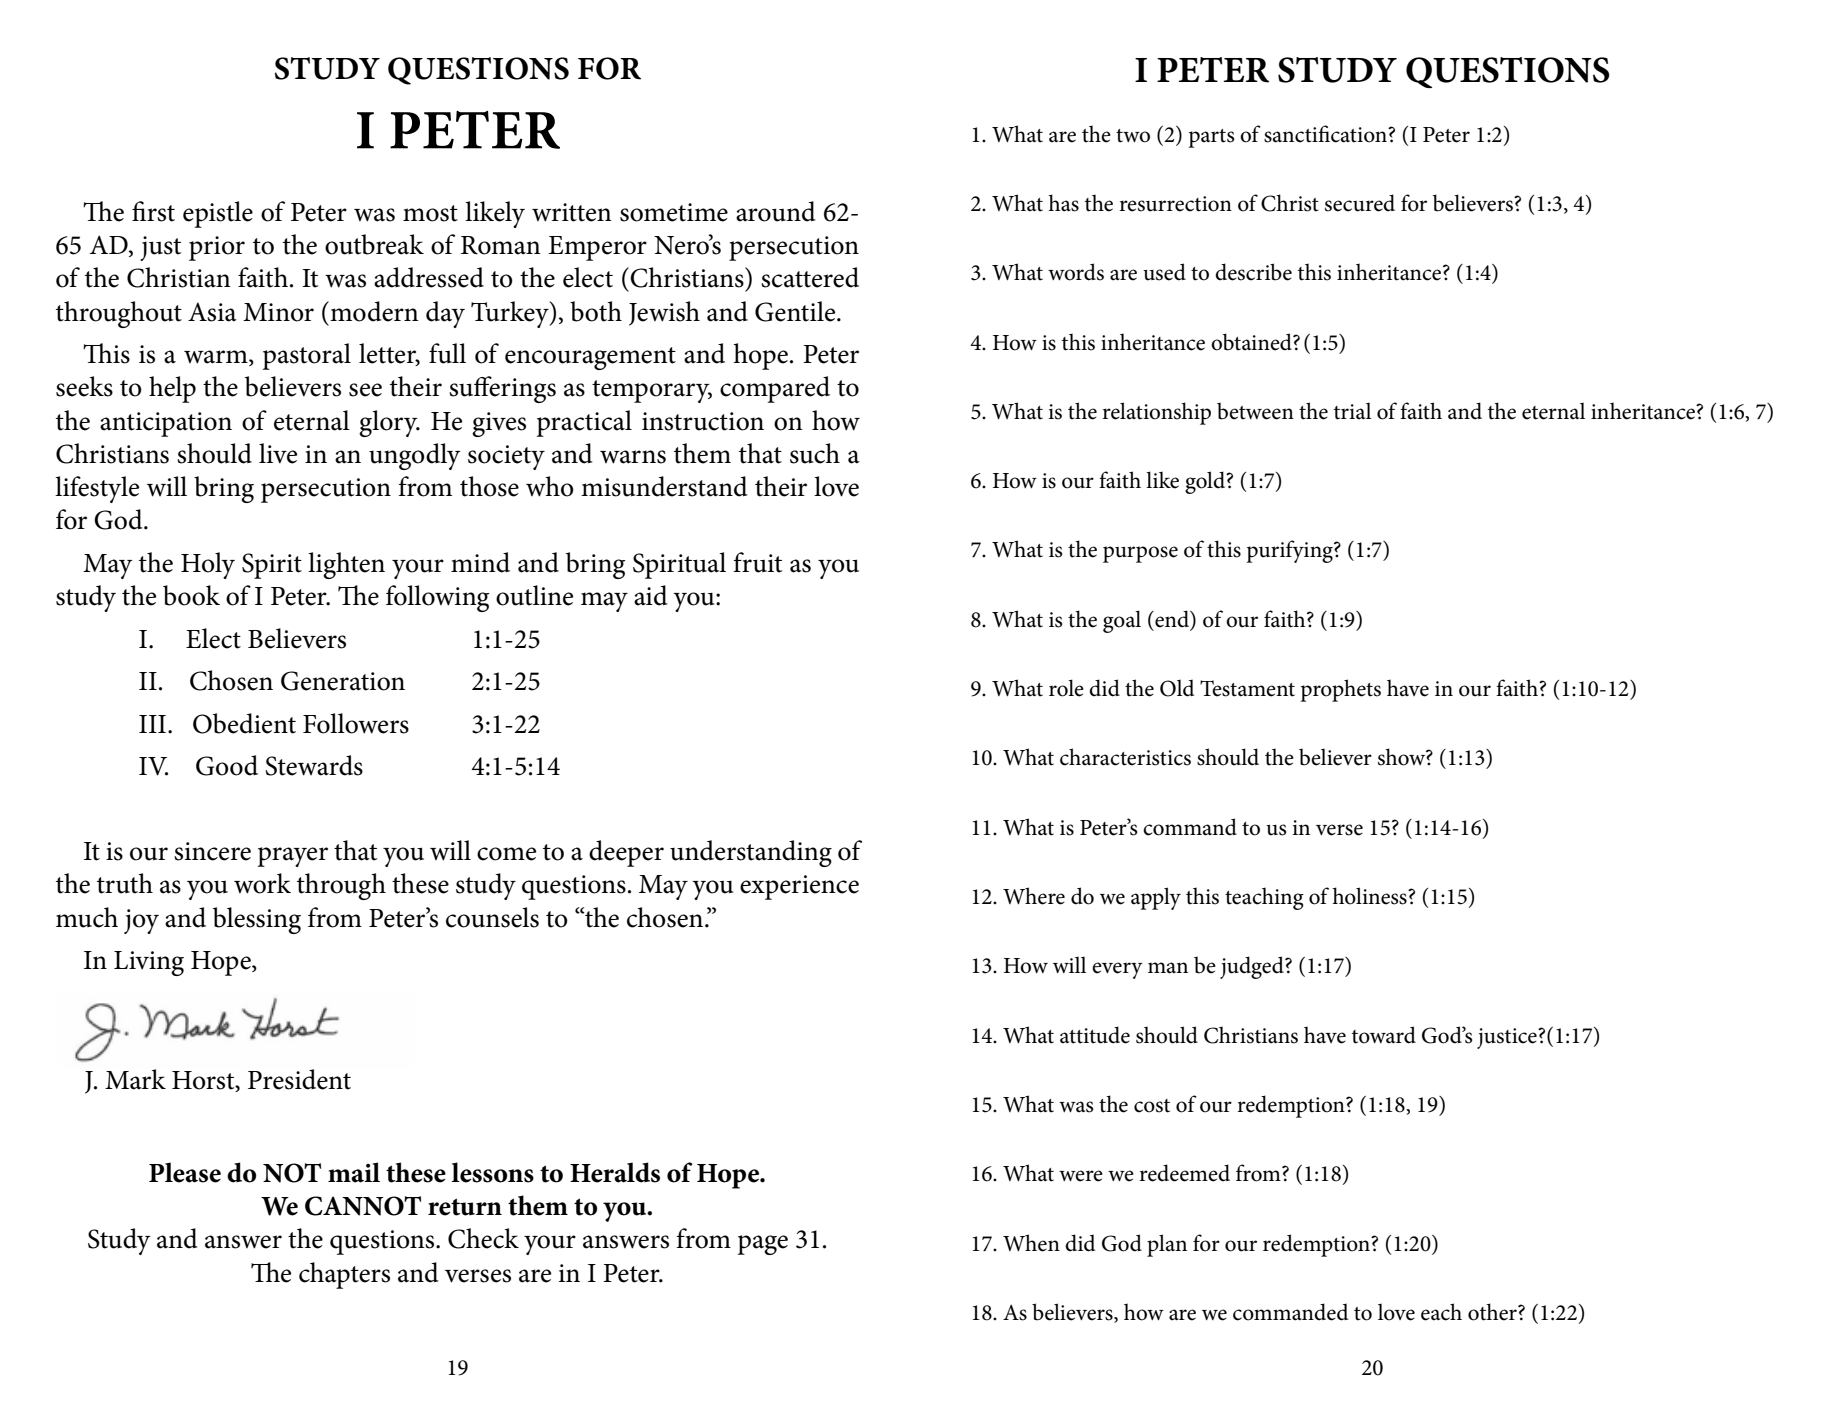 This screenshot has width=1830, height=1414. What do you see at coordinates (757, 562) in the screenshot?
I see `fruit` at bounding box center [757, 562].
